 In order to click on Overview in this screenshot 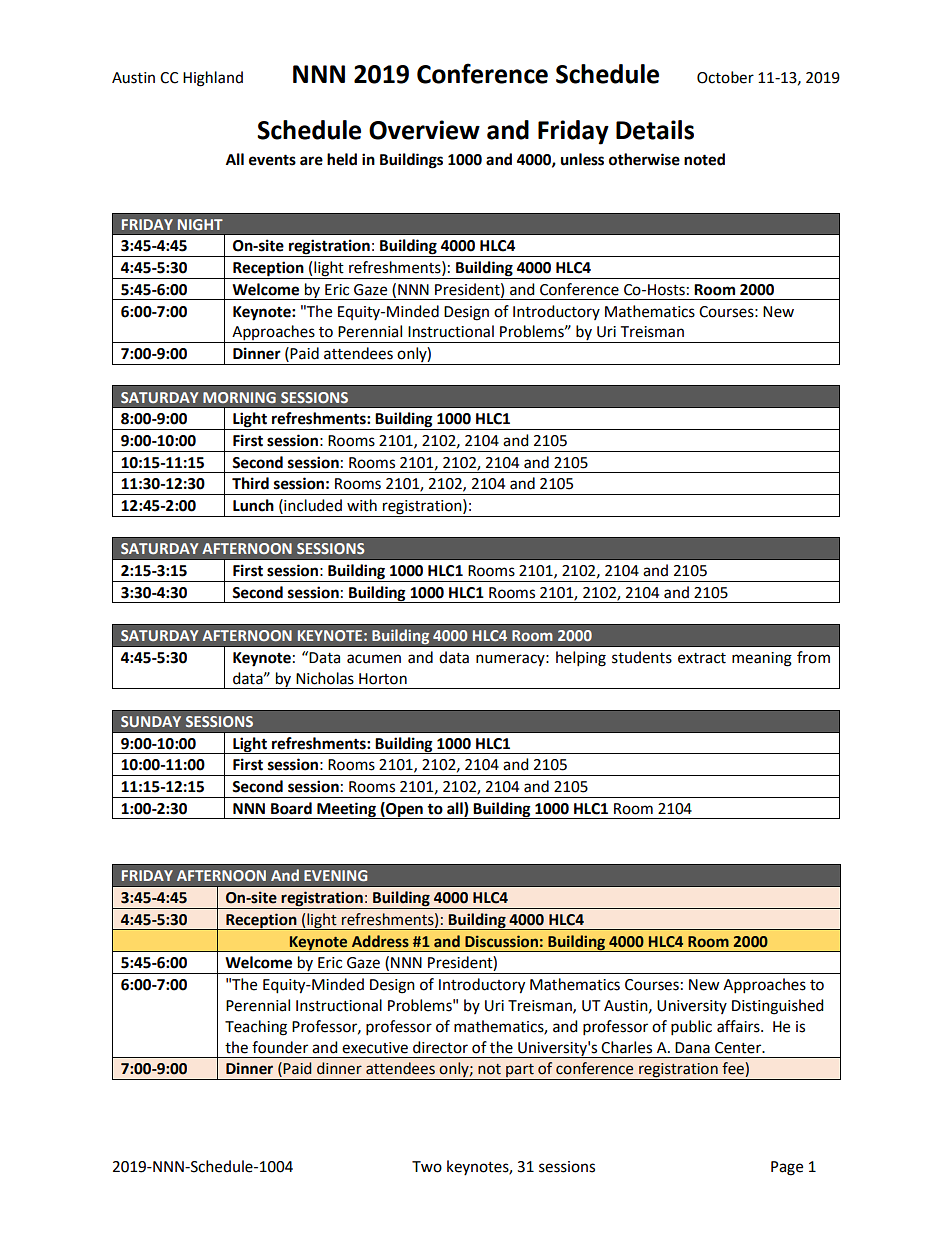, I will do `click(424, 130)`.
